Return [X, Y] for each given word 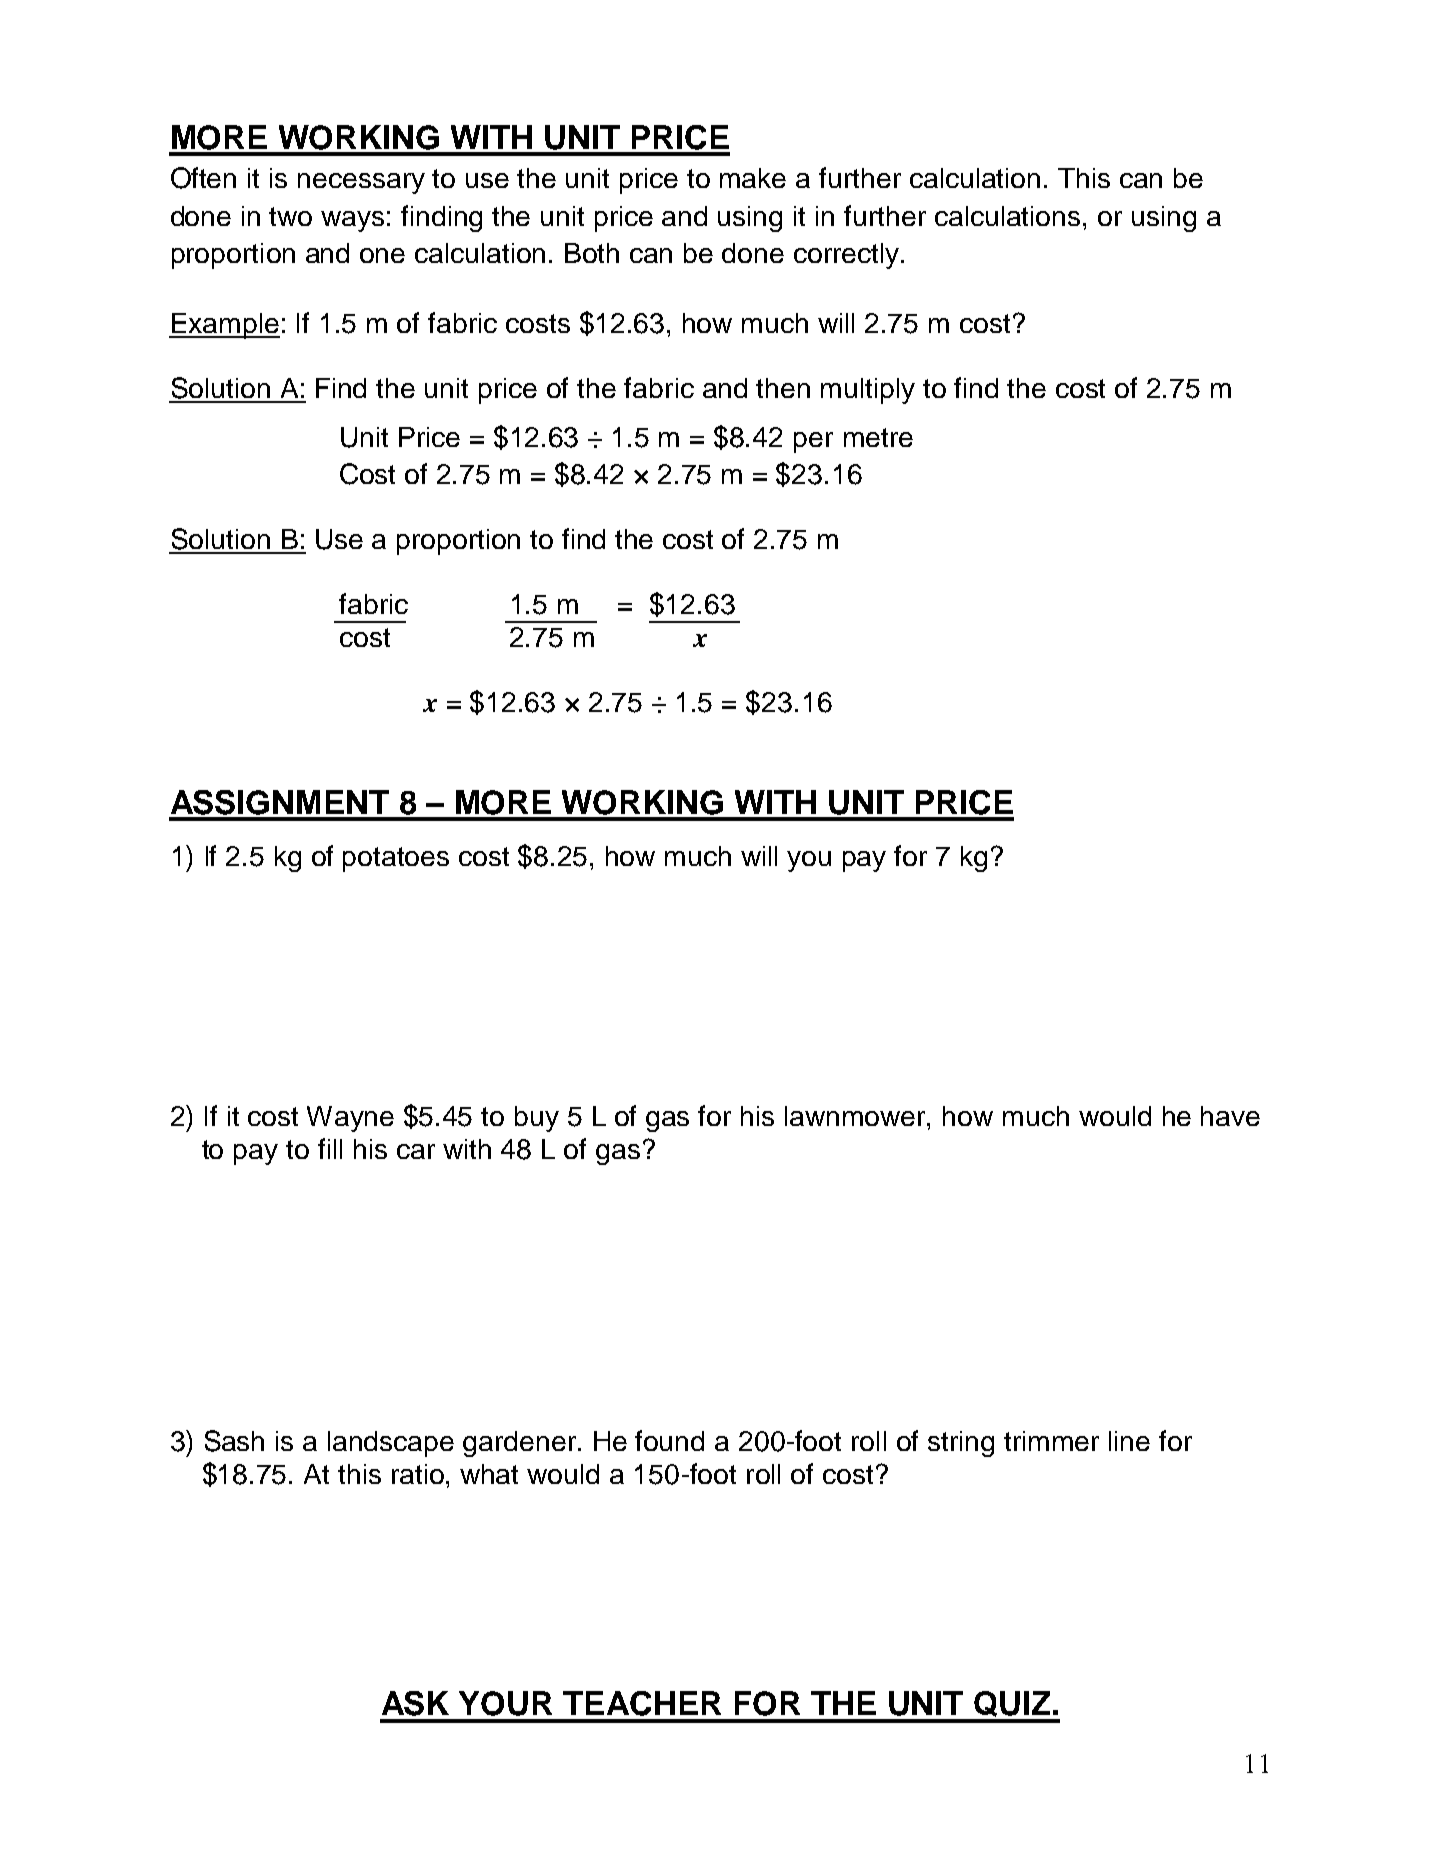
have [1230, 1116]
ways [352, 221]
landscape [391, 1444]
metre [878, 437]
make [753, 178]
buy [537, 1119]
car [416, 1151]
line [1129, 1441]
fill [330, 1148]
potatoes [396, 859]
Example [225, 326]
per [813, 442]
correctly [848, 256]
